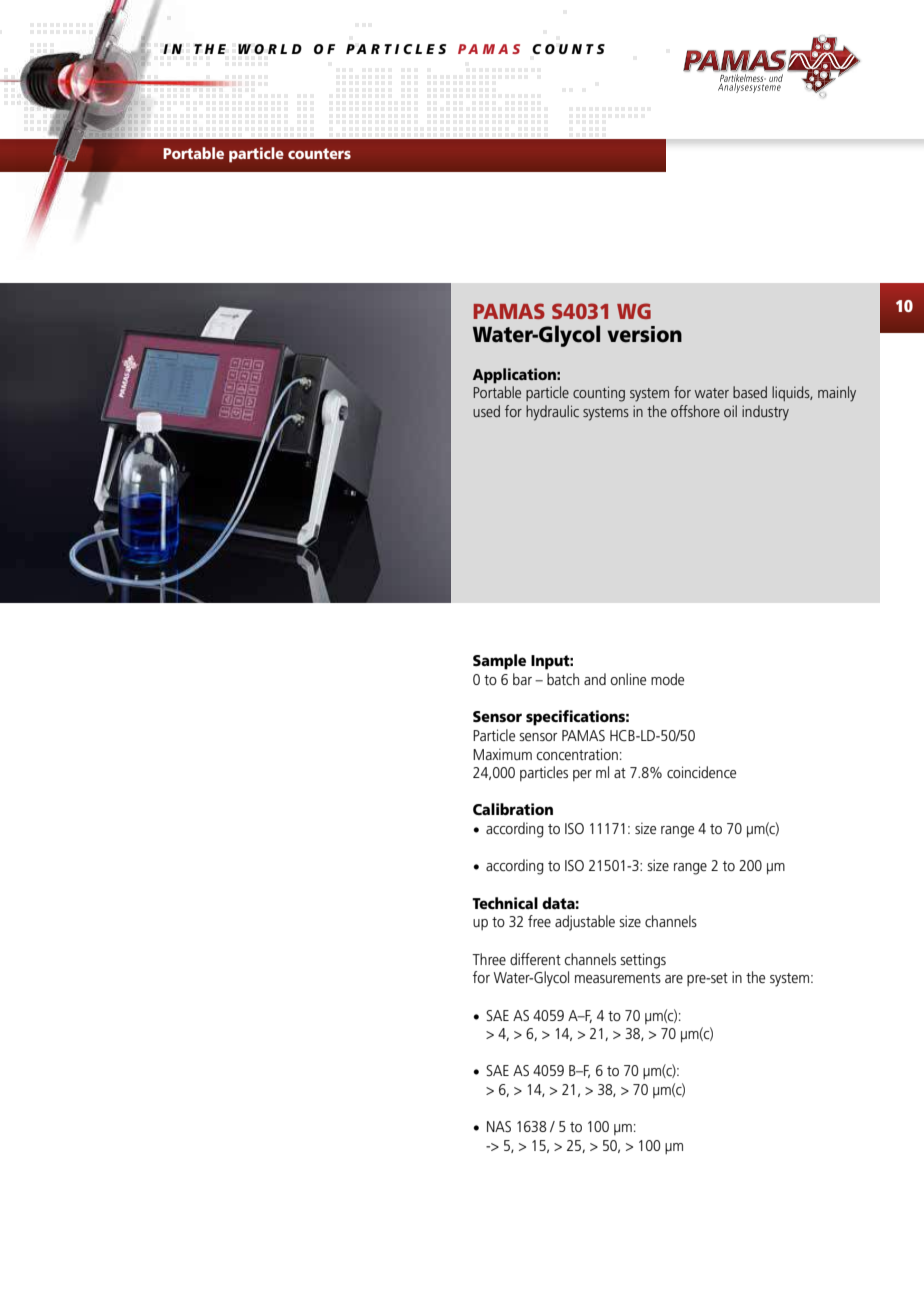 This image has width=924, height=1308. Describe the element at coordinates (270, 49) in the image. I see `WORLD` at that location.
